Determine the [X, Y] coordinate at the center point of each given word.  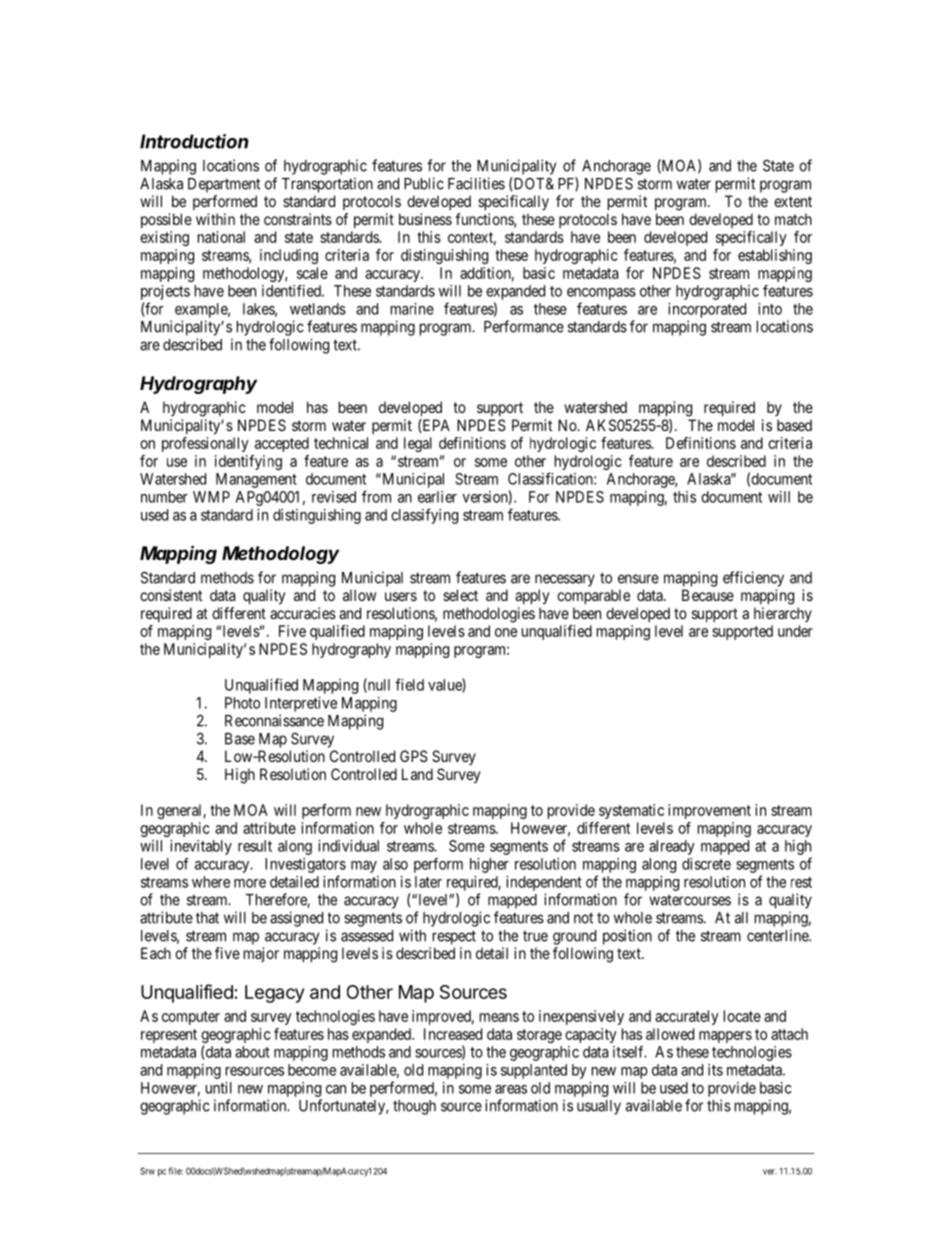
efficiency [753, 579]
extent [793, 201]
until [219, 1088]
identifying [248, 462]
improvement [709, 811]
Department [224, 185]
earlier [437, 497]
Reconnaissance [274, 720]
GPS [414, 756]
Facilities [476, 183]
